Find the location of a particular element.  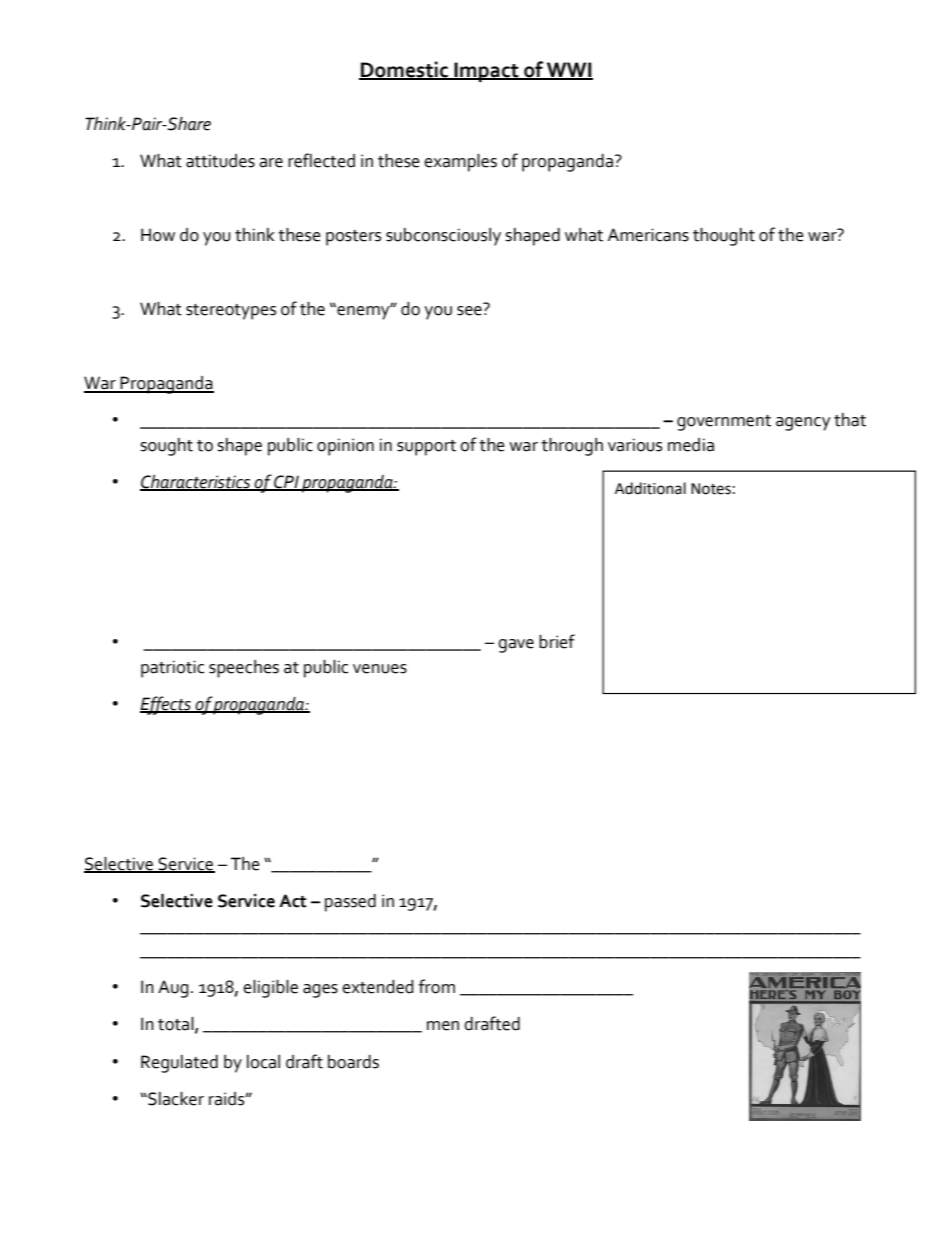

Impact is located at coordinates (486, 72).
